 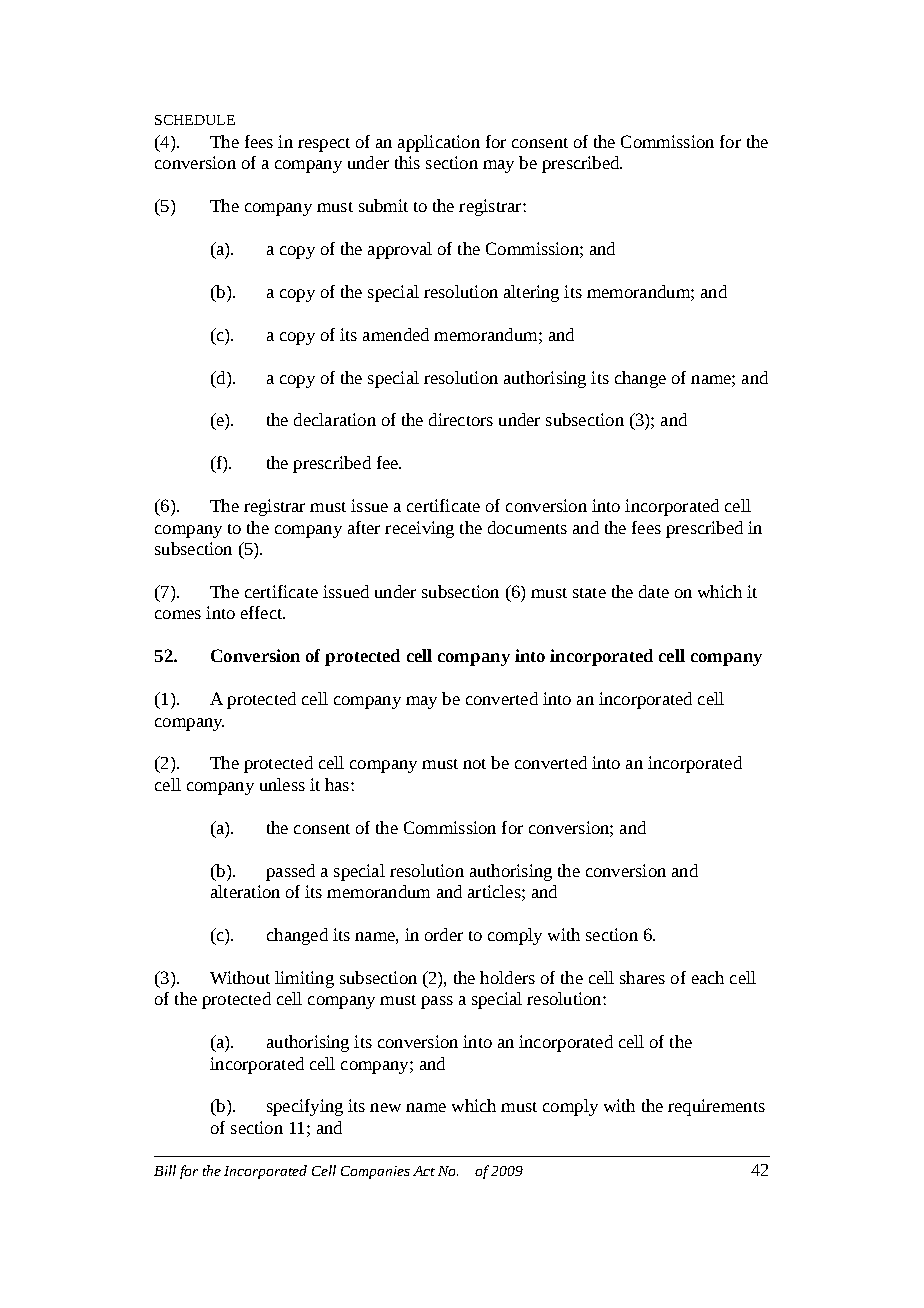 I want to click on SCHEDULE, so click(x=195, y=120).
